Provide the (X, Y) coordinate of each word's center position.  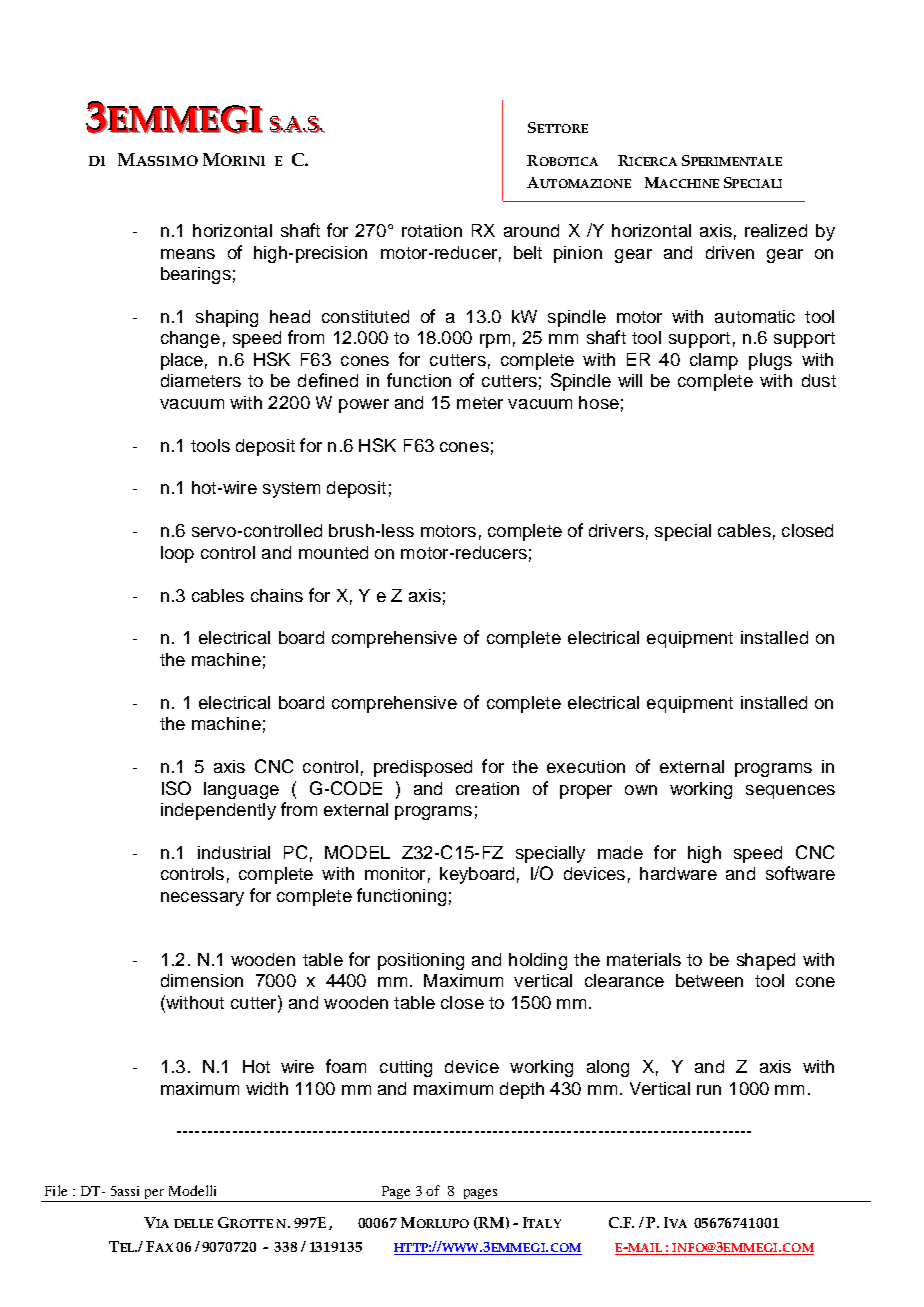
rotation (432, 230)
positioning (421, 961)
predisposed (423, 768)
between (709, 980)
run (709, 1090)
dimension (202, 980)
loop (177, 554)
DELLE (193, 1223)
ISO (176, 788)
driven (730, 252)
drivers (616, 530)
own (641, 790)
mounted (333, 552)
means (188, 254)
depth (522, 1090)
